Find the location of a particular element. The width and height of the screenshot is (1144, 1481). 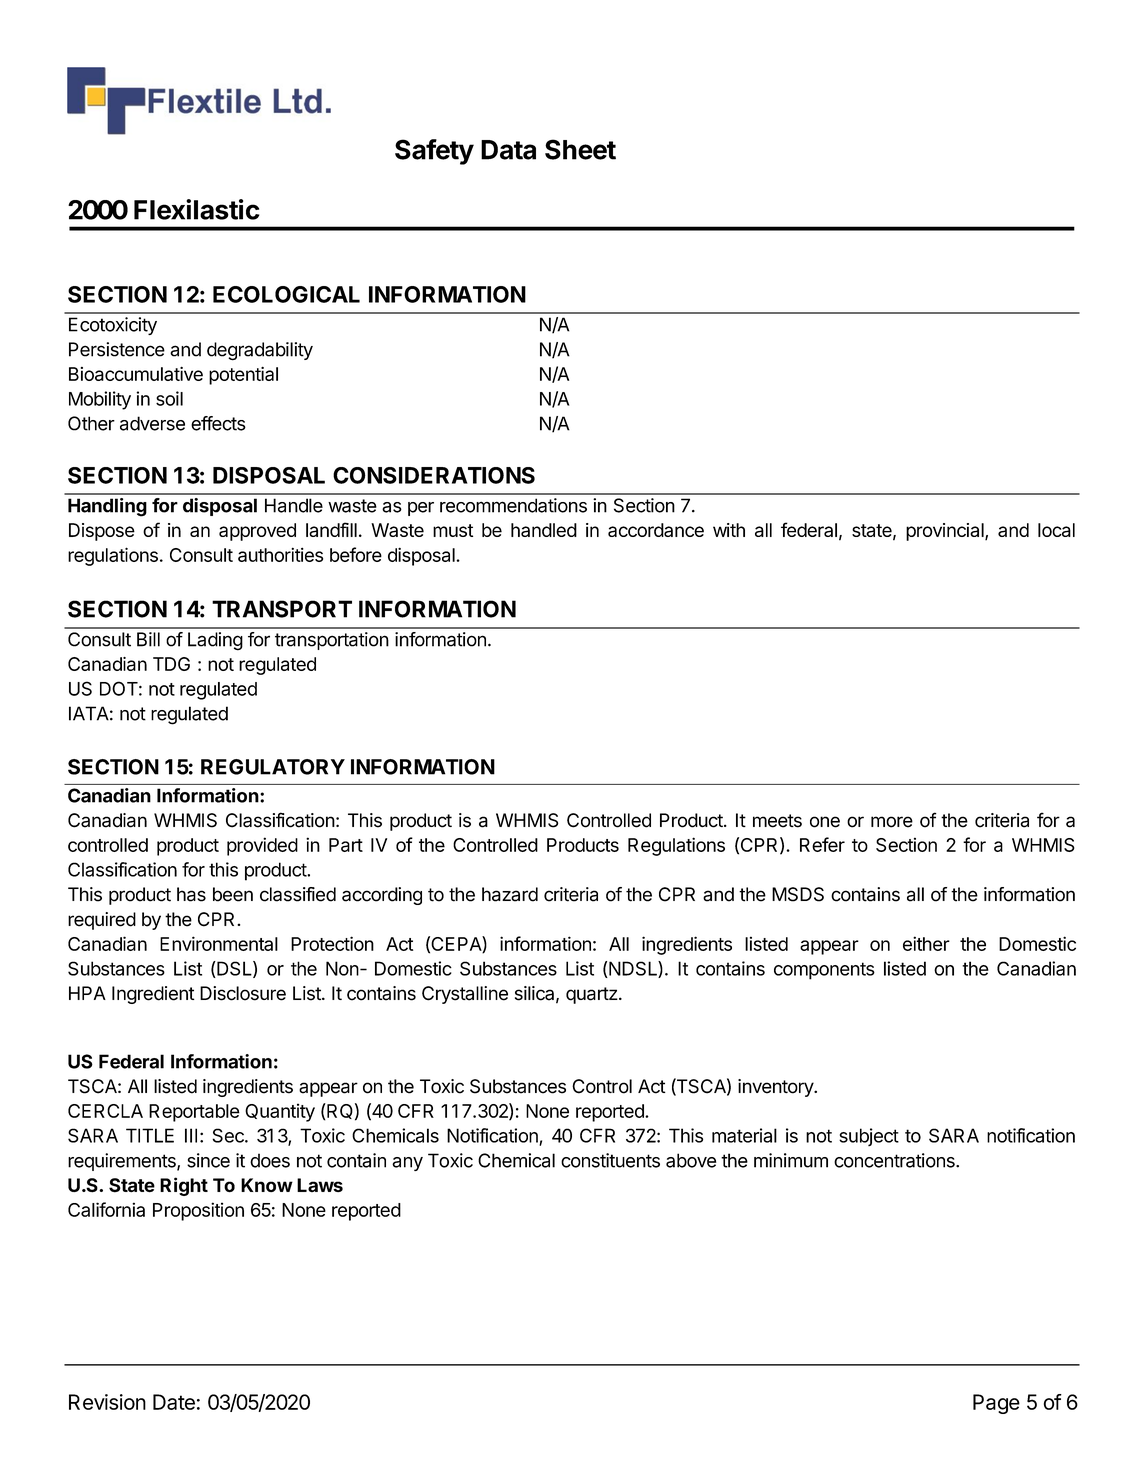

Sheet is located at coordinates (580, 149).
